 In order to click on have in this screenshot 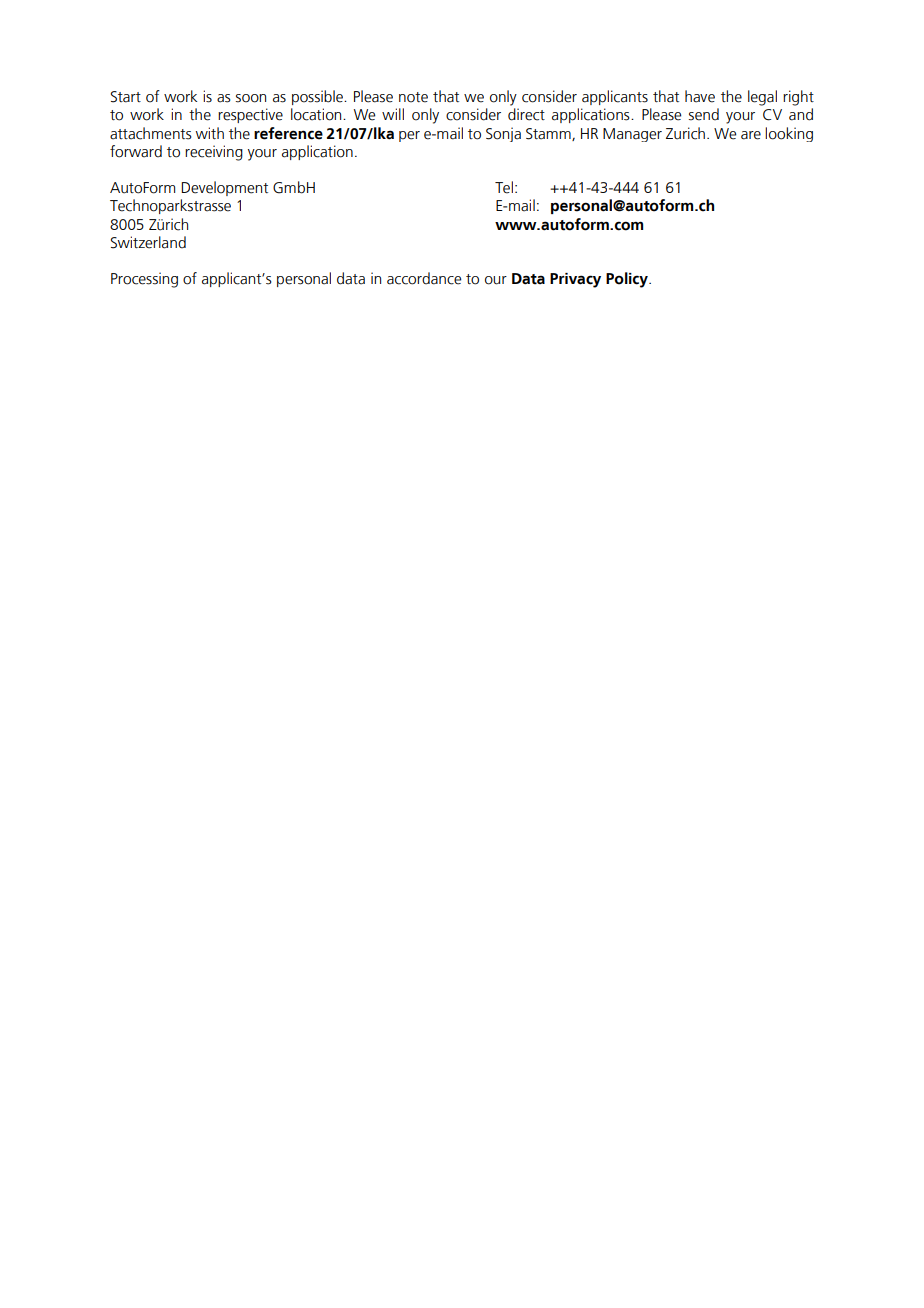, I will do `click(700, 96)`.
